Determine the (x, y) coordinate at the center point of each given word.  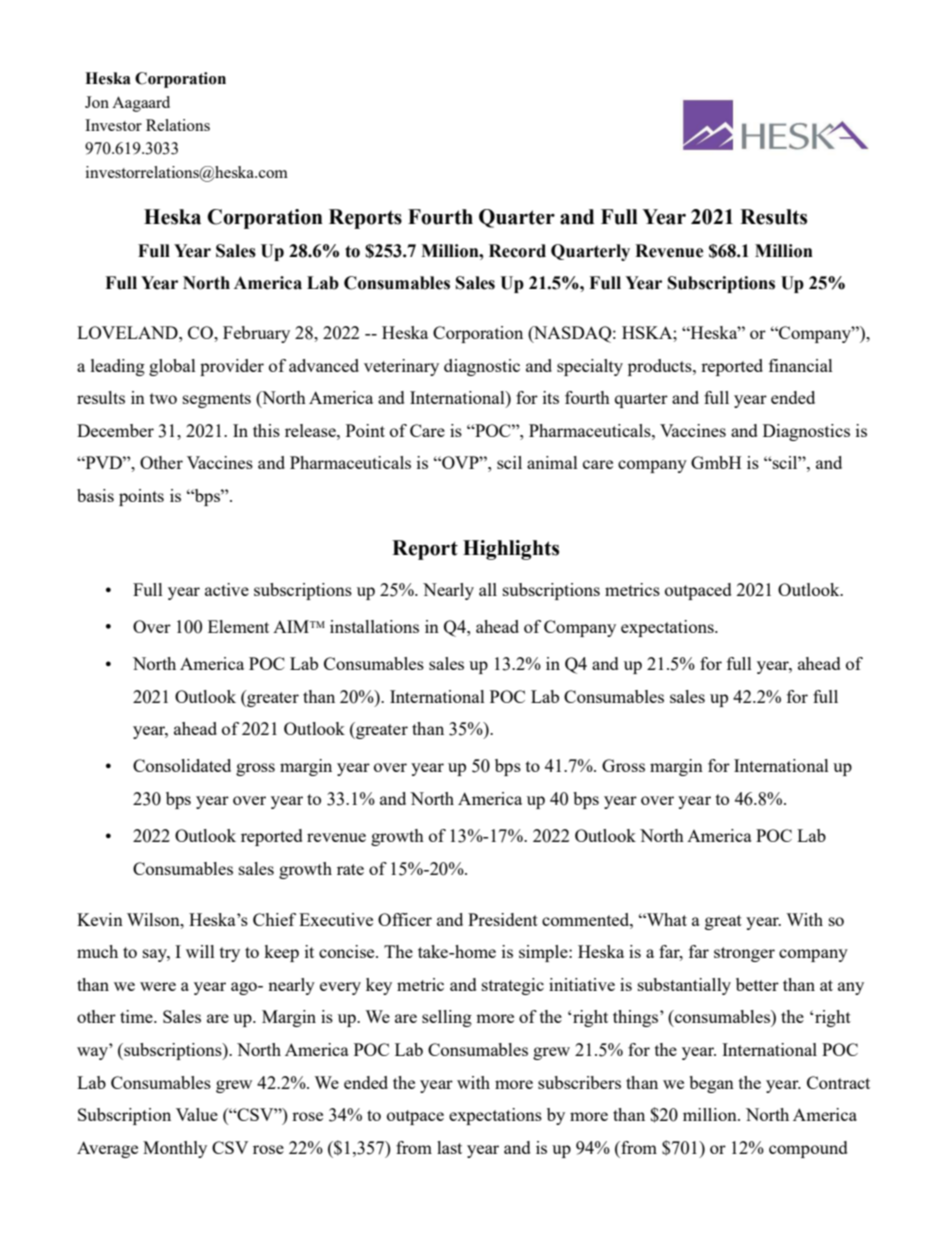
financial (801, 365)
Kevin (100, 919)
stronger (744, 954)
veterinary (401, 367)
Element (238, 626)
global (172, 367)
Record (517, 251)
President (503, 919)
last (449, 1147)
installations (374, 626)
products (661, 367)
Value (197, 1114)
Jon (97, 102)
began (711, 1084)
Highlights (511, 550)
